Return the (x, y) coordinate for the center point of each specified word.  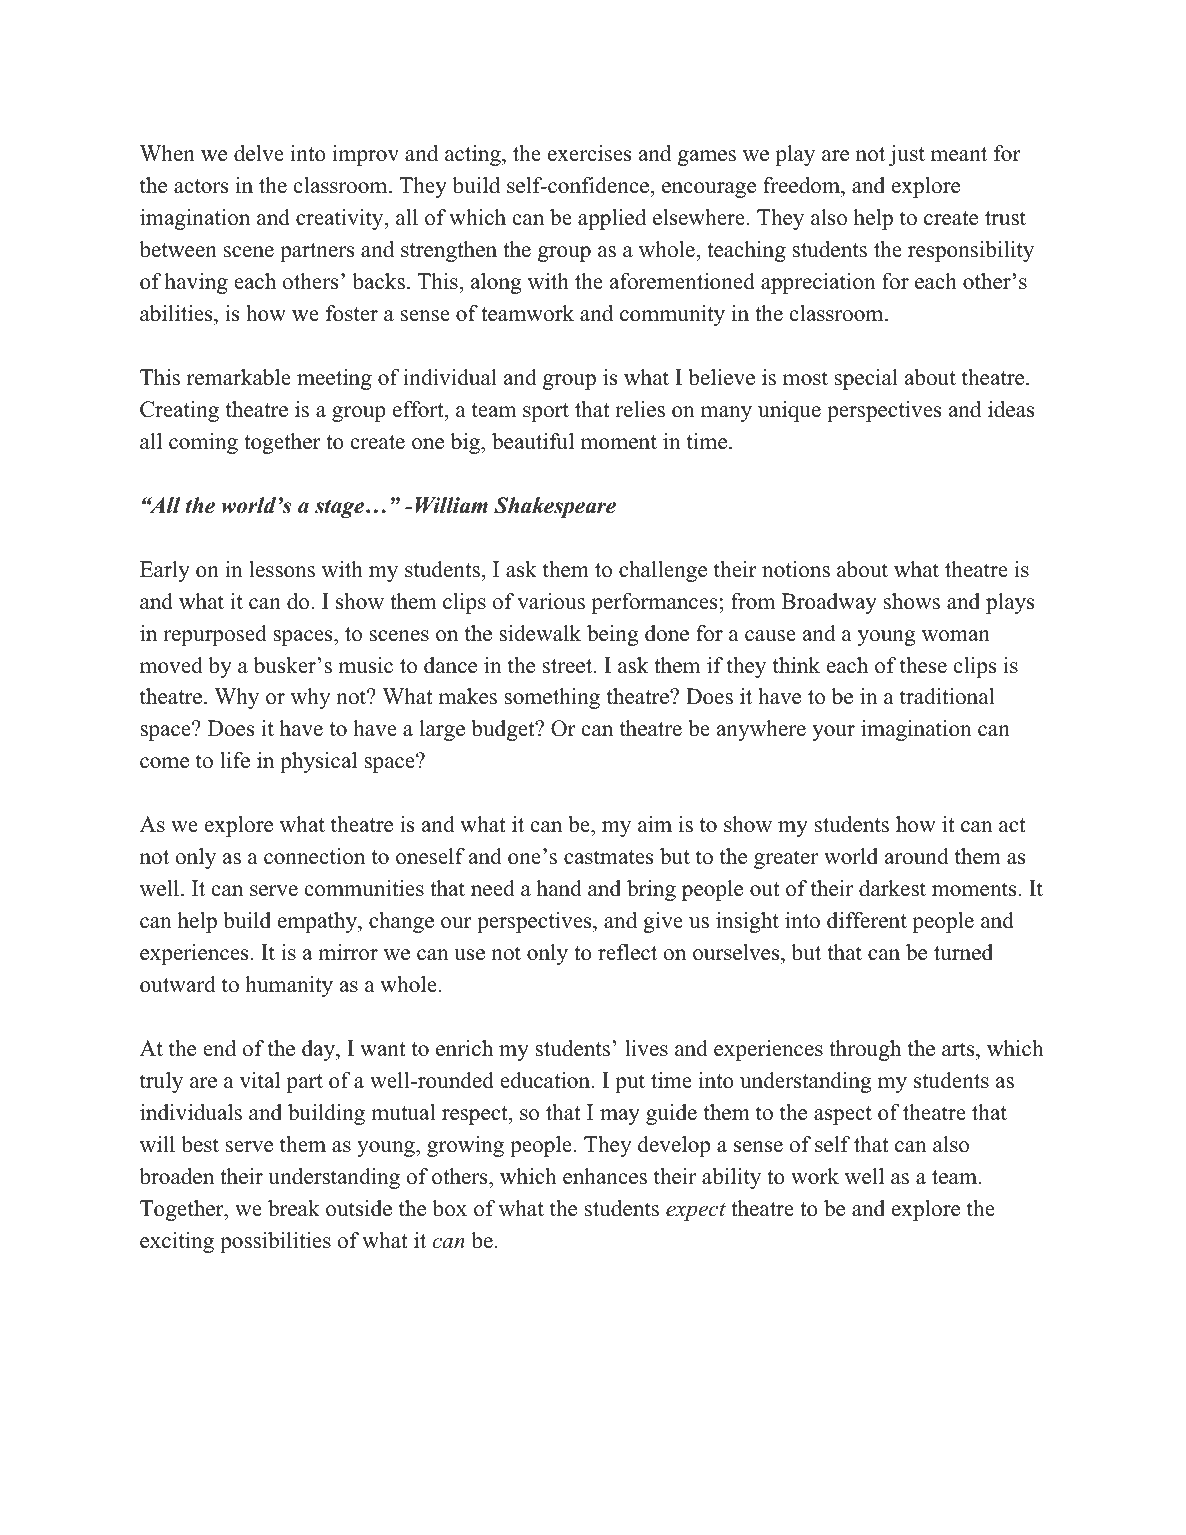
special (866, 379)
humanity (289, 986)
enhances (605, 1176)
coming (203, 443)
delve (259, 153)
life (235, 760)
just (907, 155)
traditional (947, 696)
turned (963, 952)
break (294, 1208)
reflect (627, 952)
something (552, 698)
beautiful (533, 441)
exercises (590, 153)
